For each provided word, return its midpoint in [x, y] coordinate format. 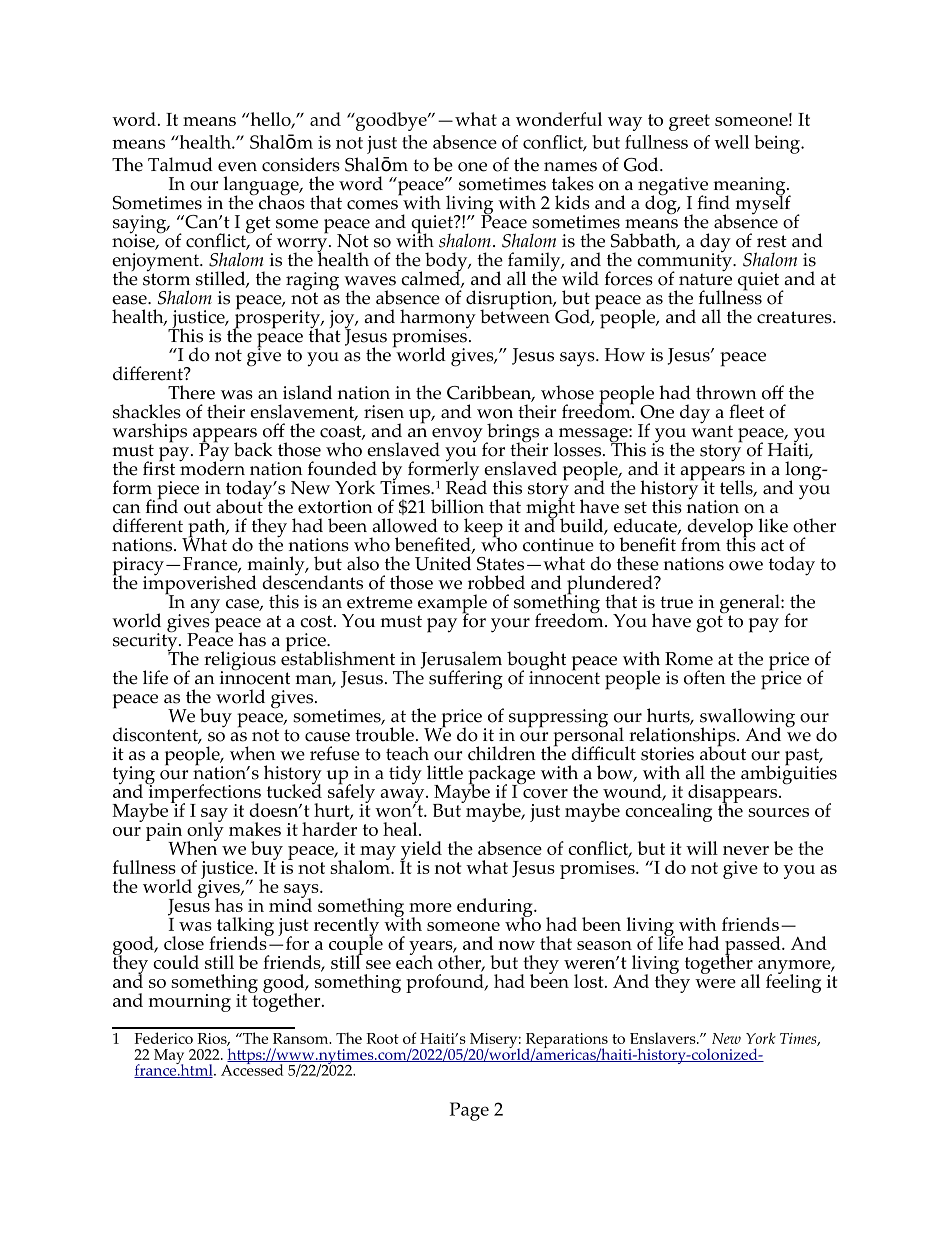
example [452, 605]
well [731, 142]
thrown [726, 392]
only [204, 832]
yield [421, 852]
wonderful [559, 119]
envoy [458, 436]
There [191, 392]
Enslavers [664, 1038]
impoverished [200, 585]
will [702, 848]
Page [469, 1111]
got [710, 623]
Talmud [180, 164]
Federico [163, 1038]
